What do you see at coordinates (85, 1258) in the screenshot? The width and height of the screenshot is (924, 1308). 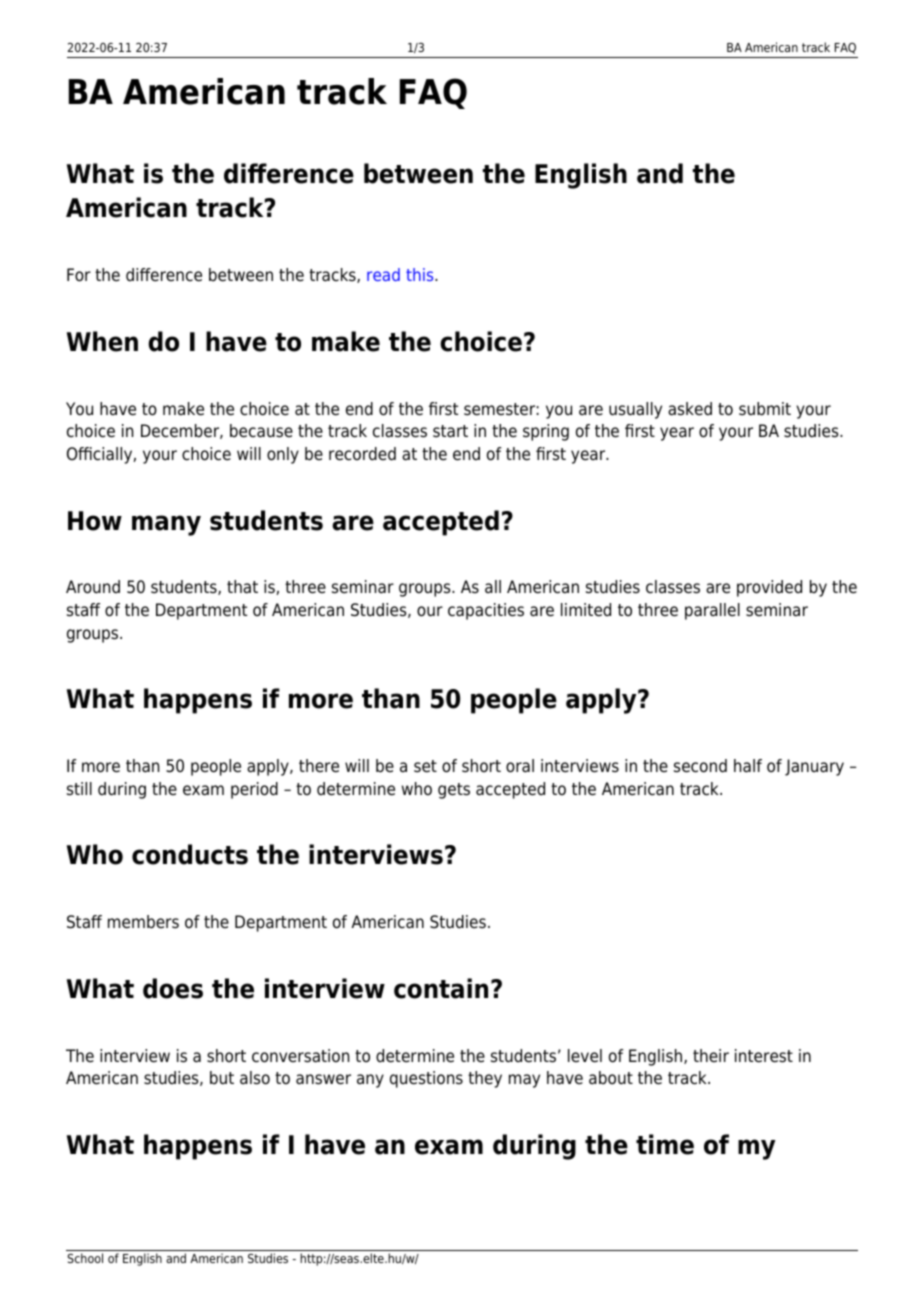 I see `School` at bounding box center [85, 1258].
